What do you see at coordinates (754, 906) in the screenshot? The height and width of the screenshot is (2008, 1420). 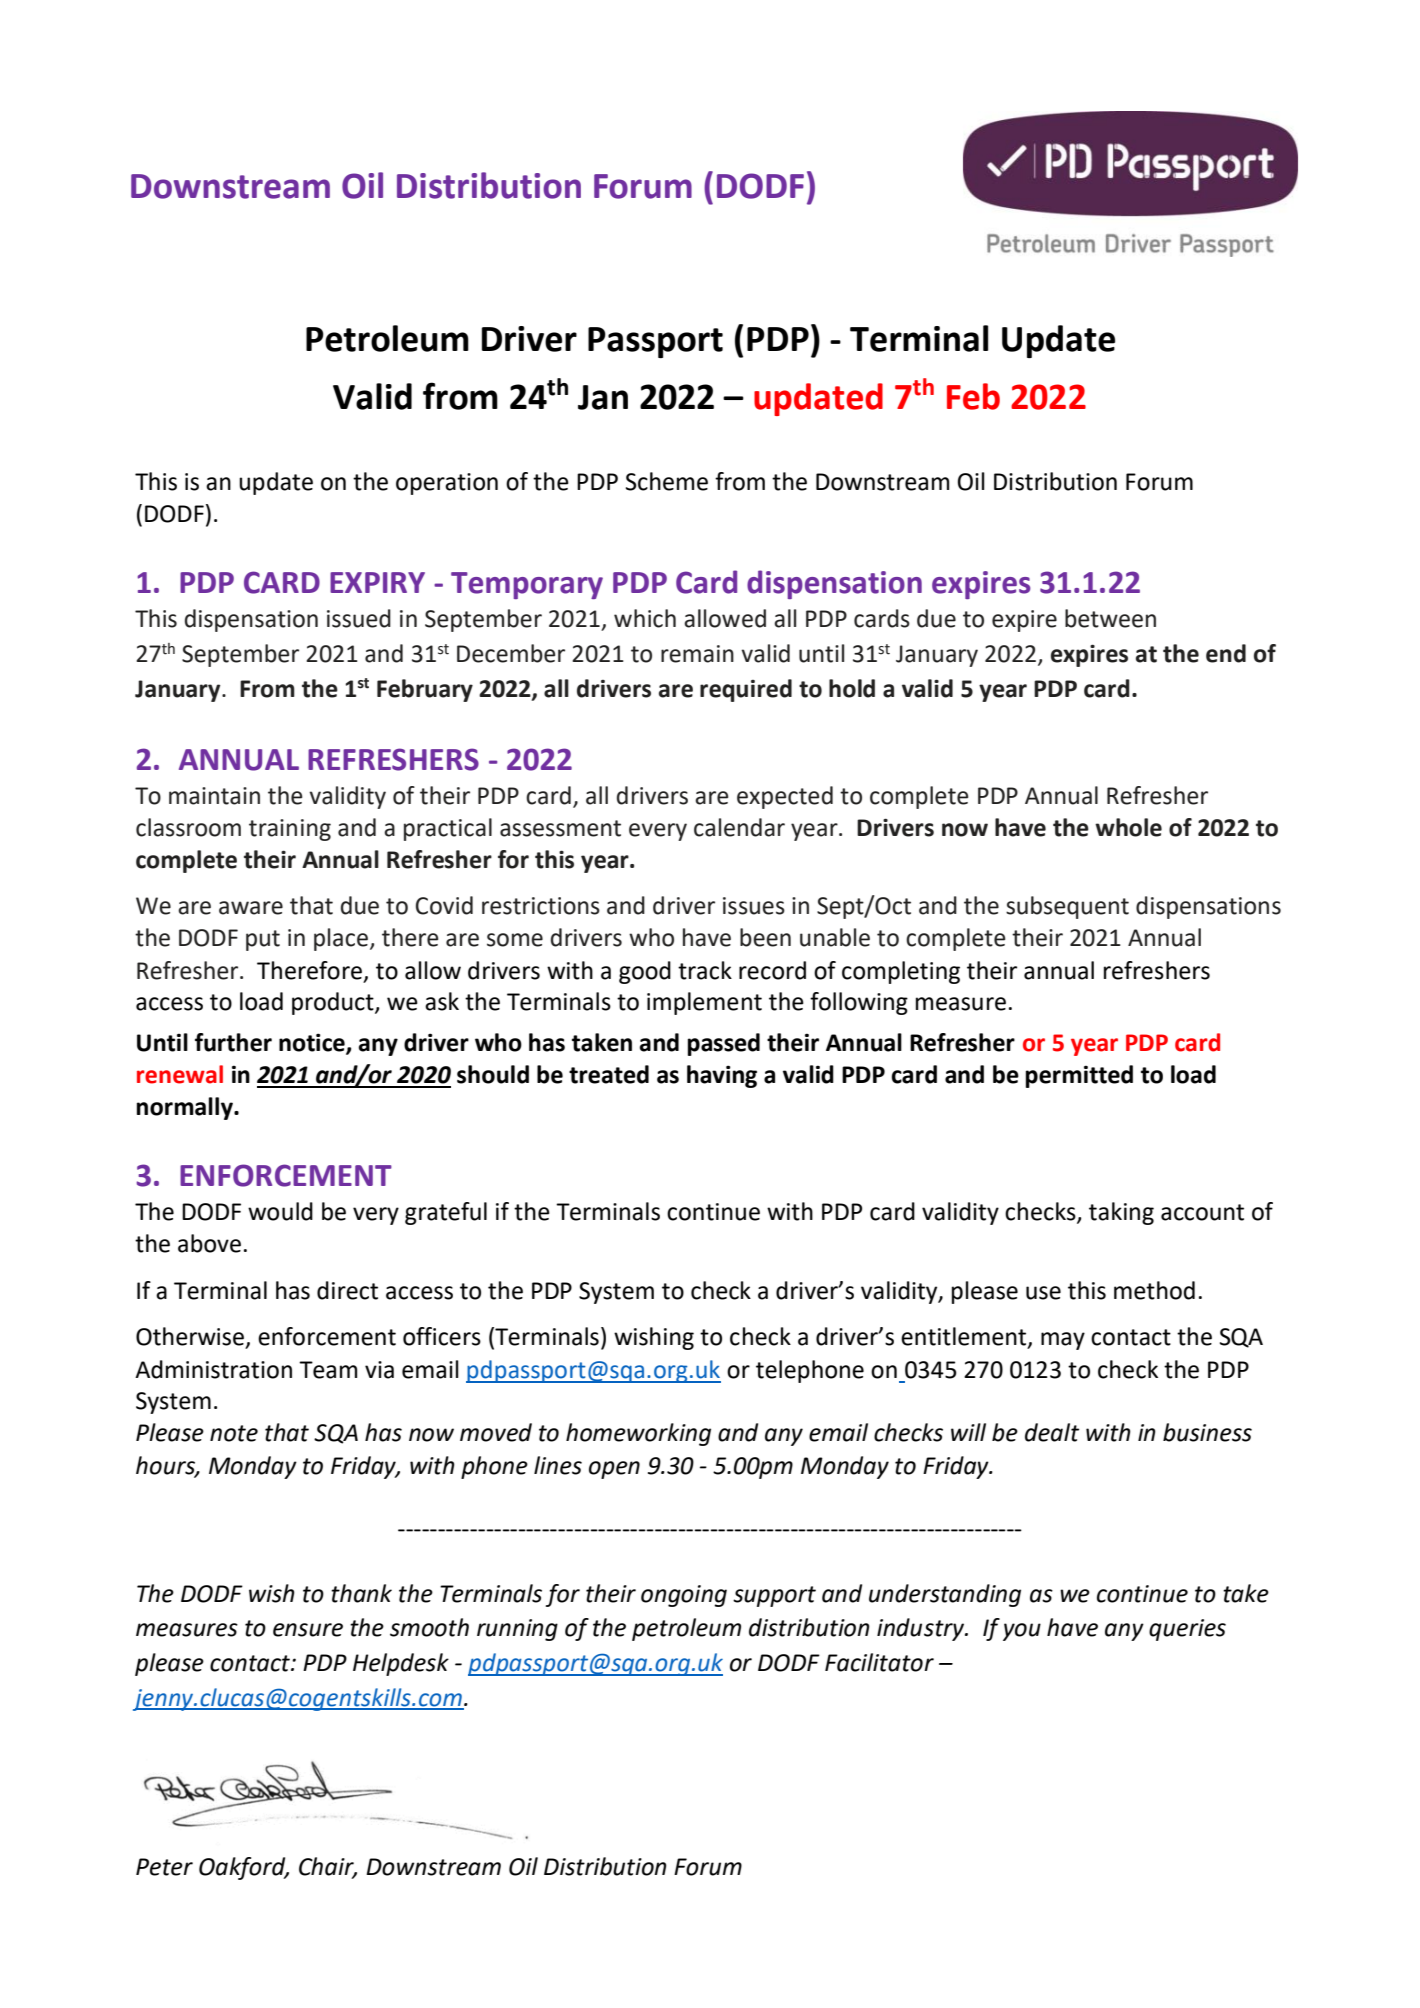 I see `issues` at bounding box center [754, 906].
